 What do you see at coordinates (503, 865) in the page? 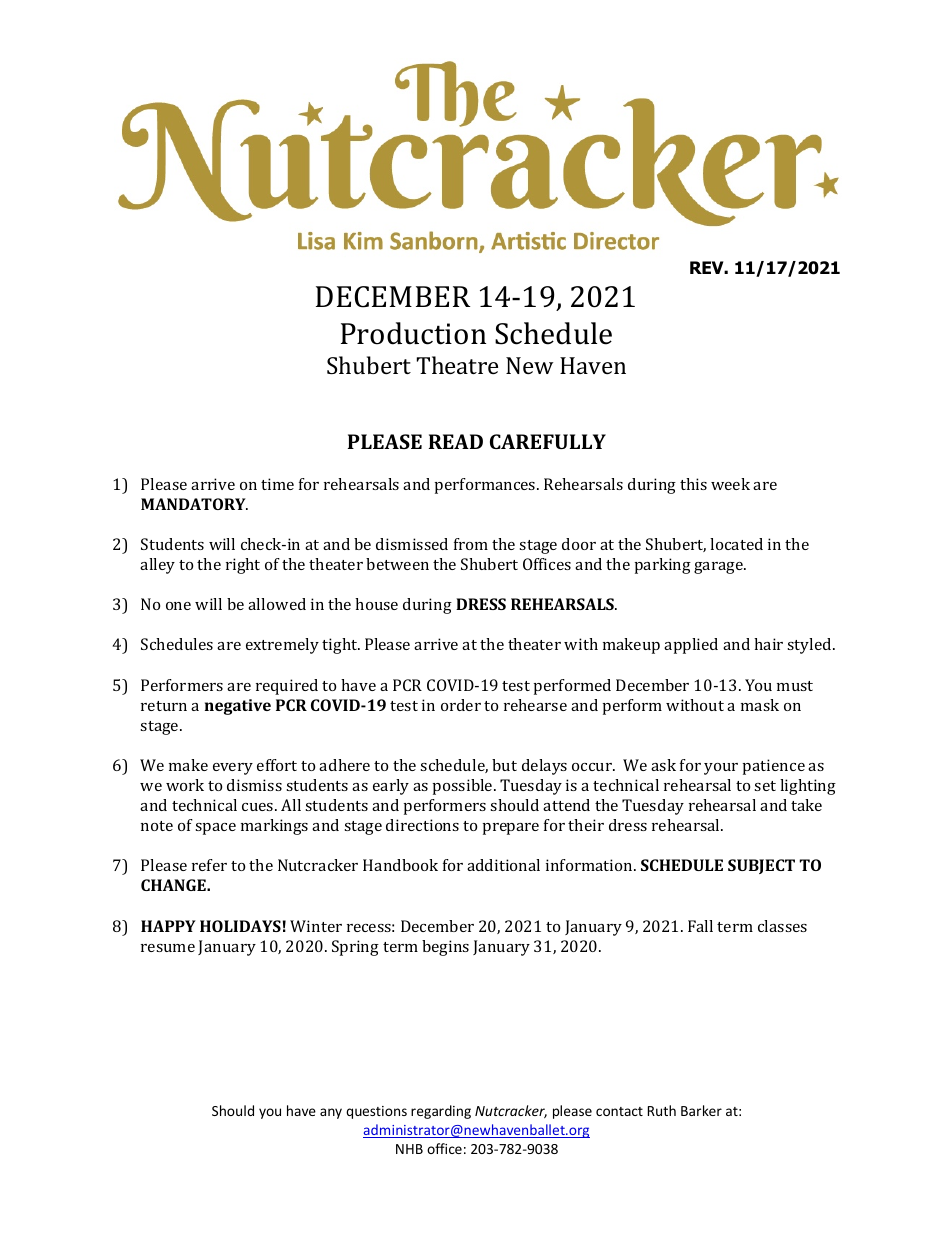
I see `additional` at bounding box center [503, 865].
